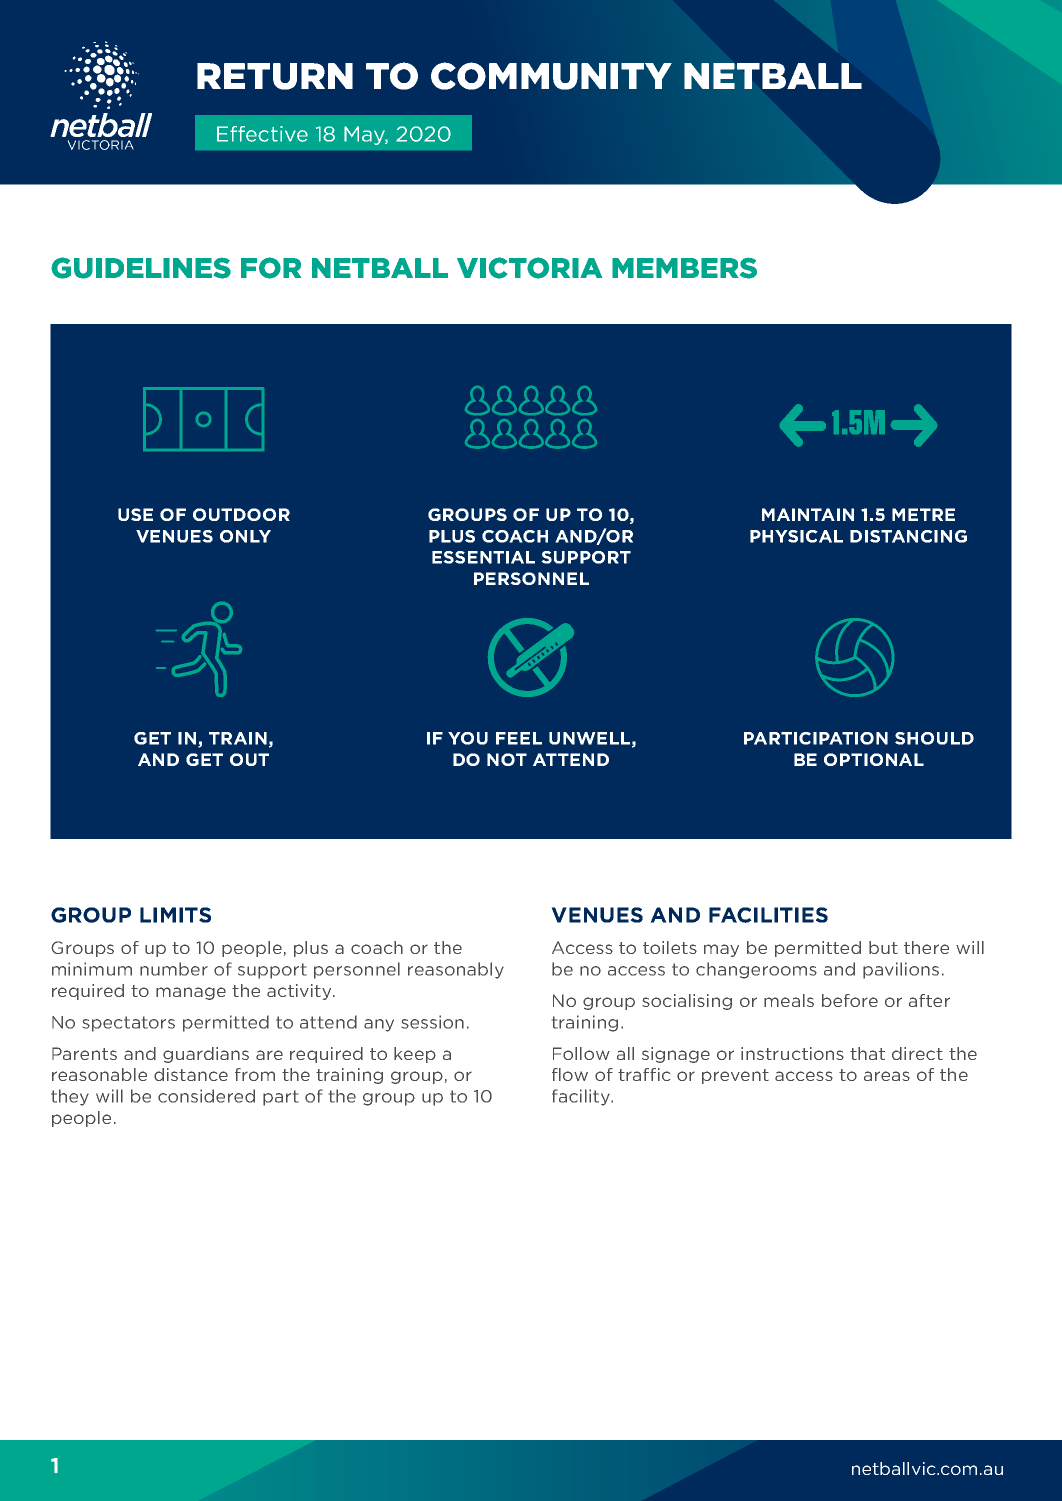 This screenshot has height=1501, width=1062. Describe the element at coordinates (874, 759) in the screenshot. I see `OPTIONAL` at that location.
